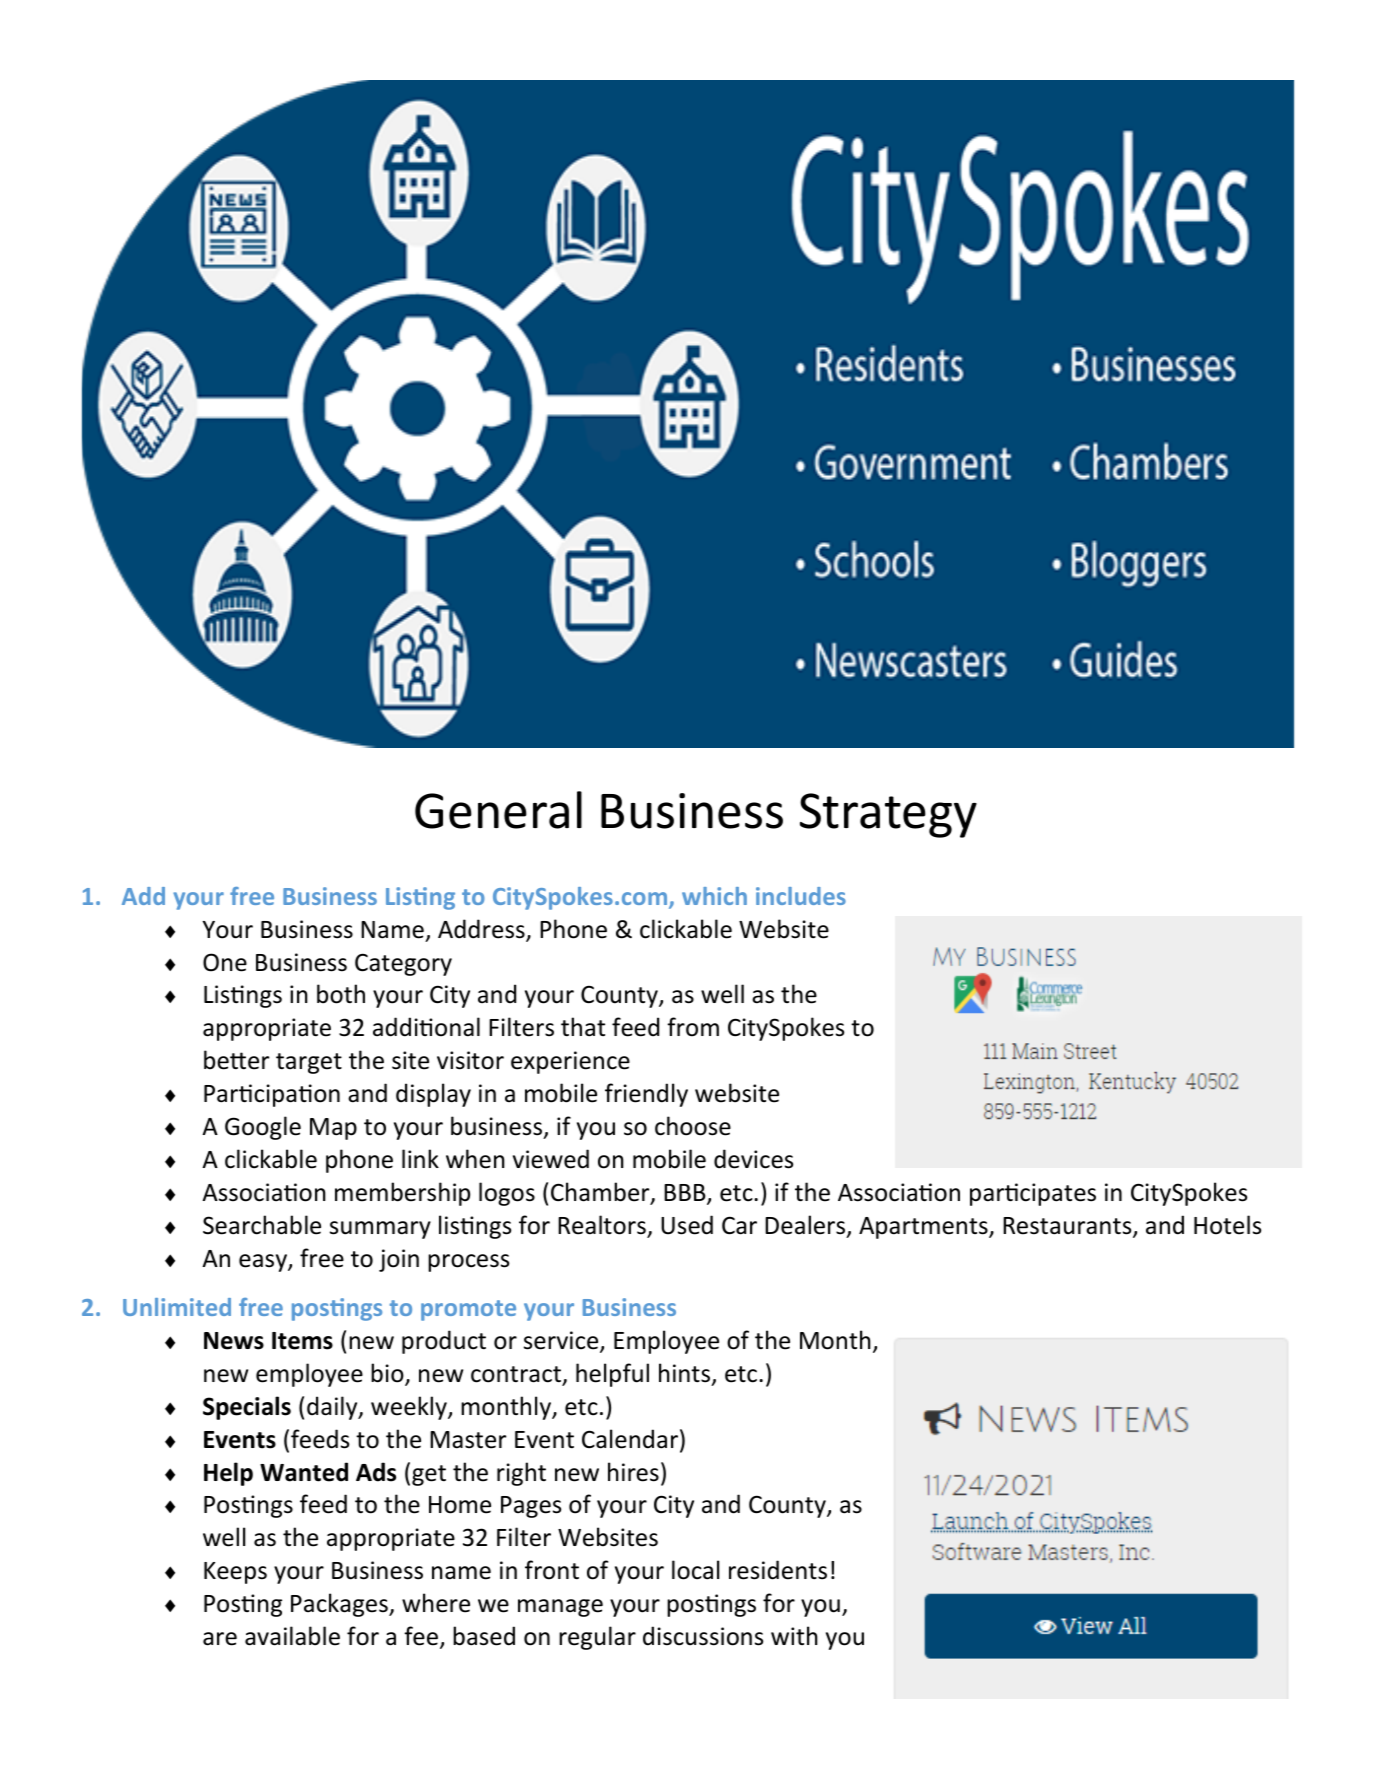 The height and width of the screenshot is (1779, 1375). What do you see at coordinates (686, 1374) in the screenshot?
I see `hints` at bounding box center [686, 1374].
